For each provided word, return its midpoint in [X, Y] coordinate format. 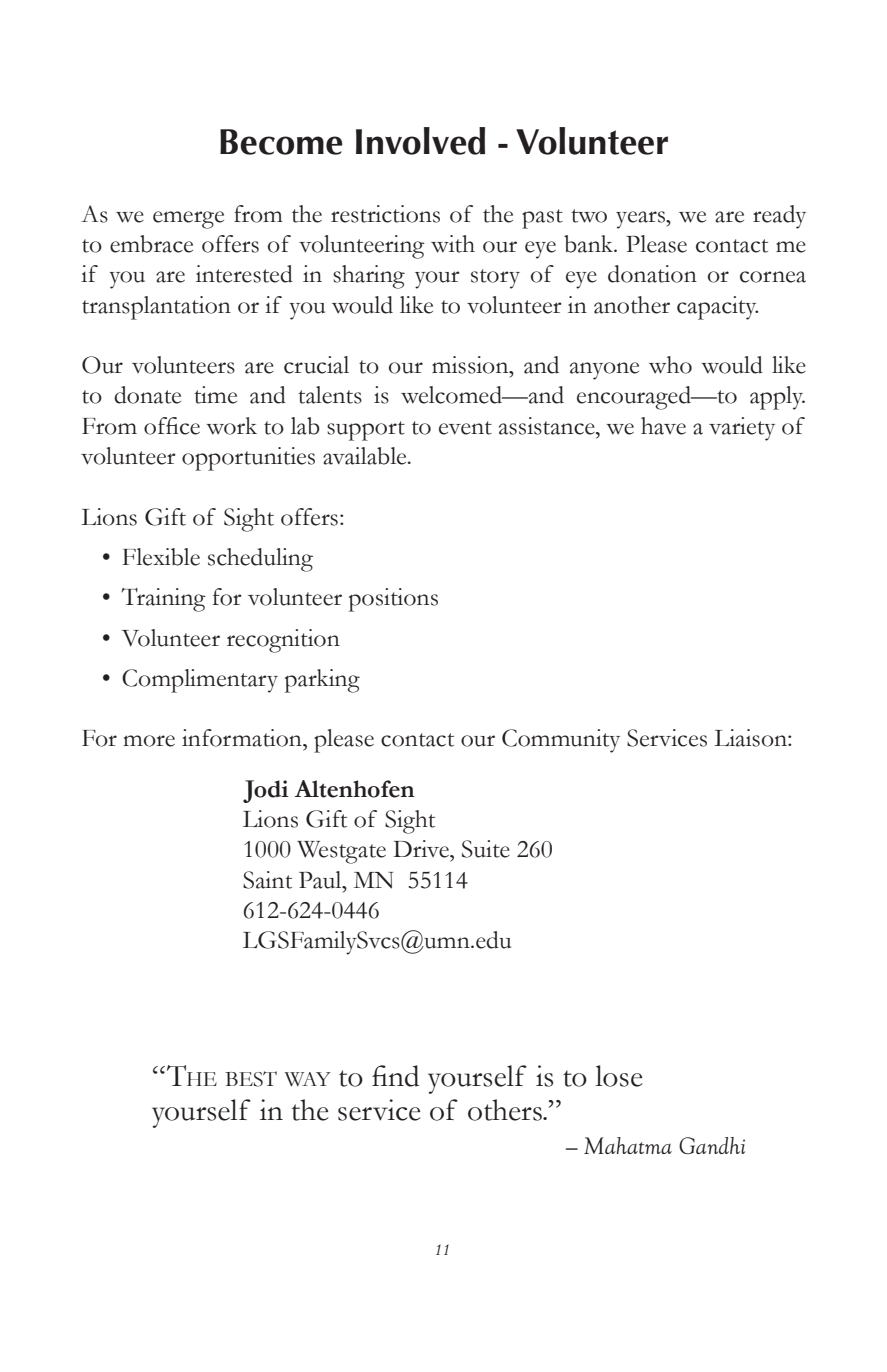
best [251, 1079]
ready [779, 217]
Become [281, 142]
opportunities [248, 459]
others [506, 1110]
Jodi [266, 791]
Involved [420, 141]
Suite [486, 849]
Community [561, 741]
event [465, 428]
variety [742, 429]
